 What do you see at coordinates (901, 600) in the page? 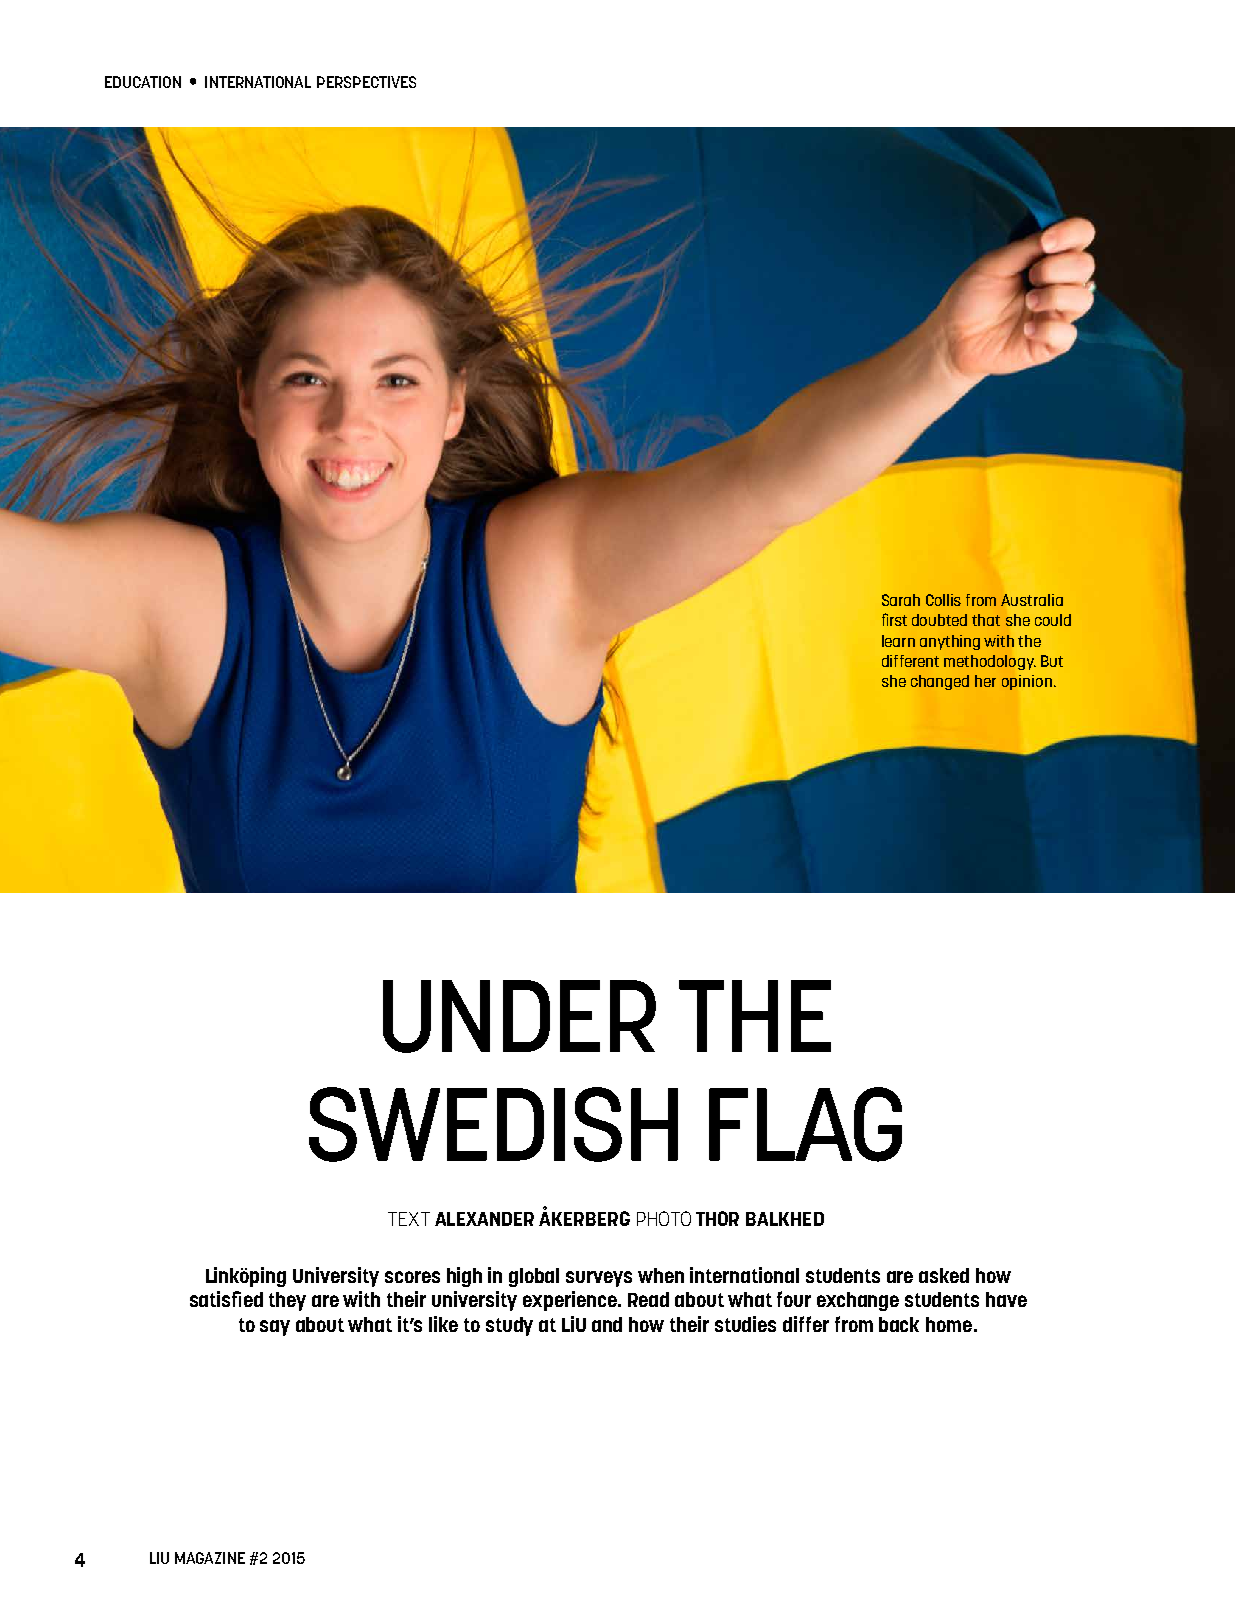
I see `Sarah` at bounding box center [901, 600].
